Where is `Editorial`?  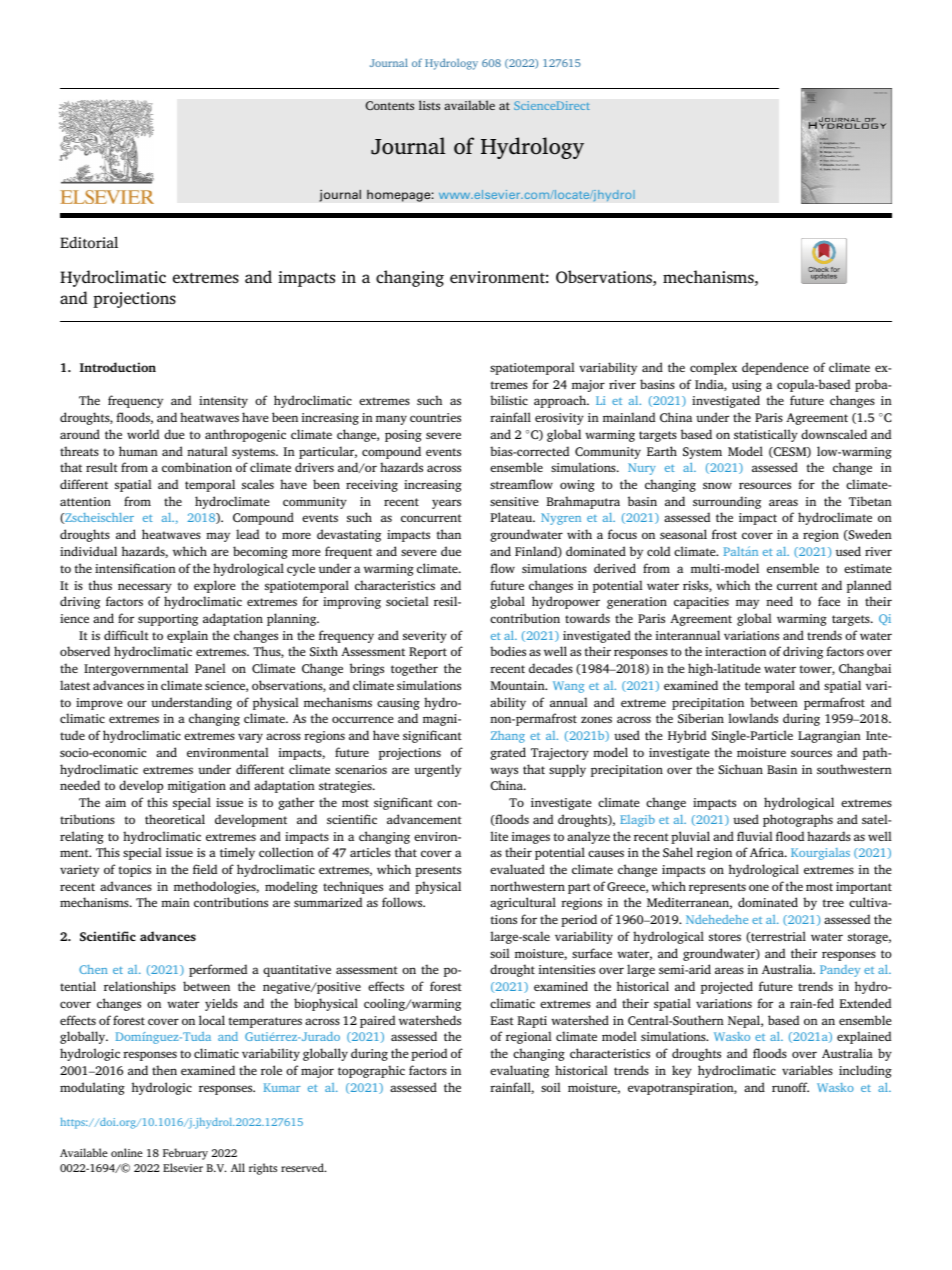 Editorial is located at coordinates (89, 242).
